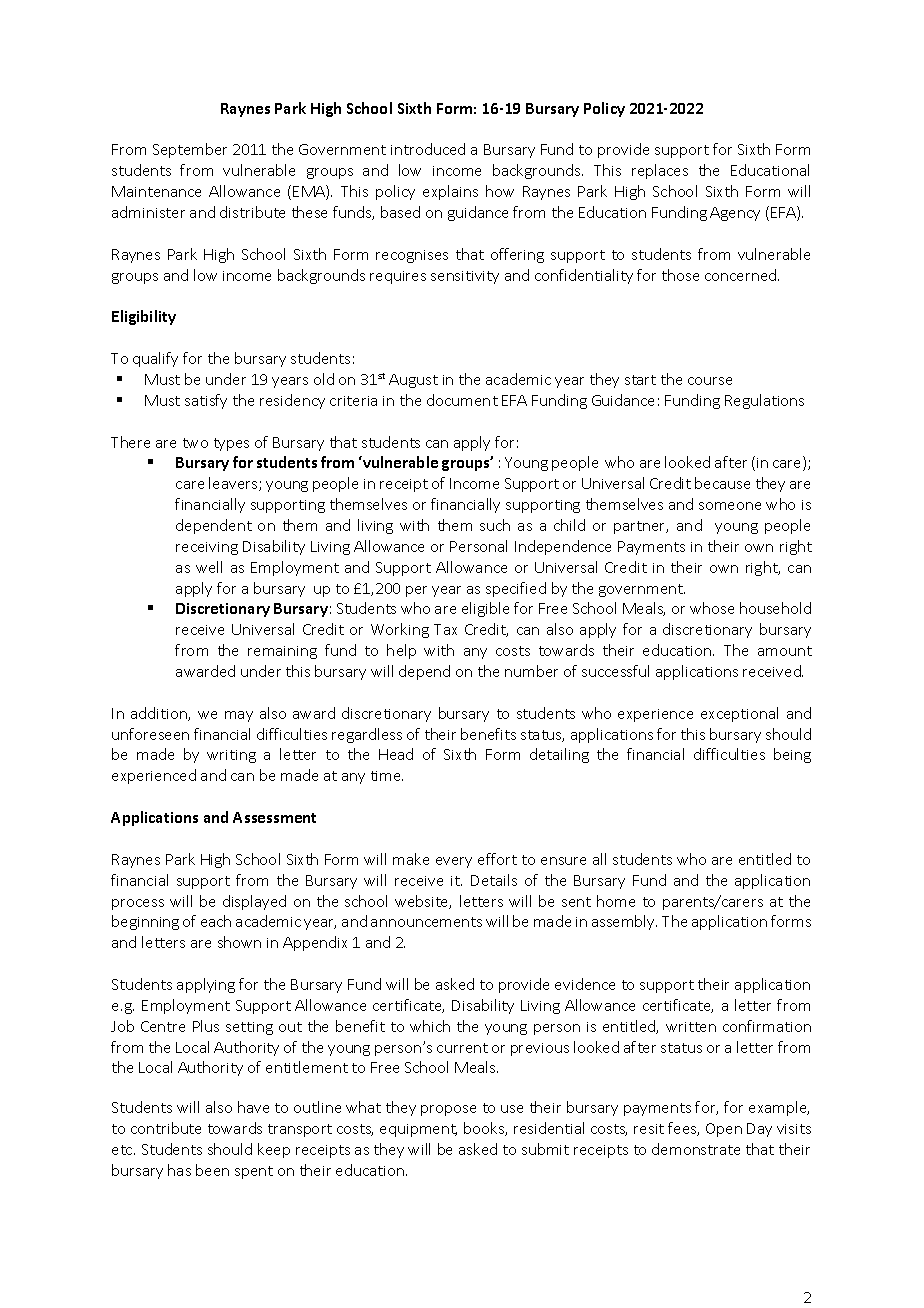 This image has width=924, height=1308. Describe the element at coordinates (462, 400) in the image. I see `document` at that location.
